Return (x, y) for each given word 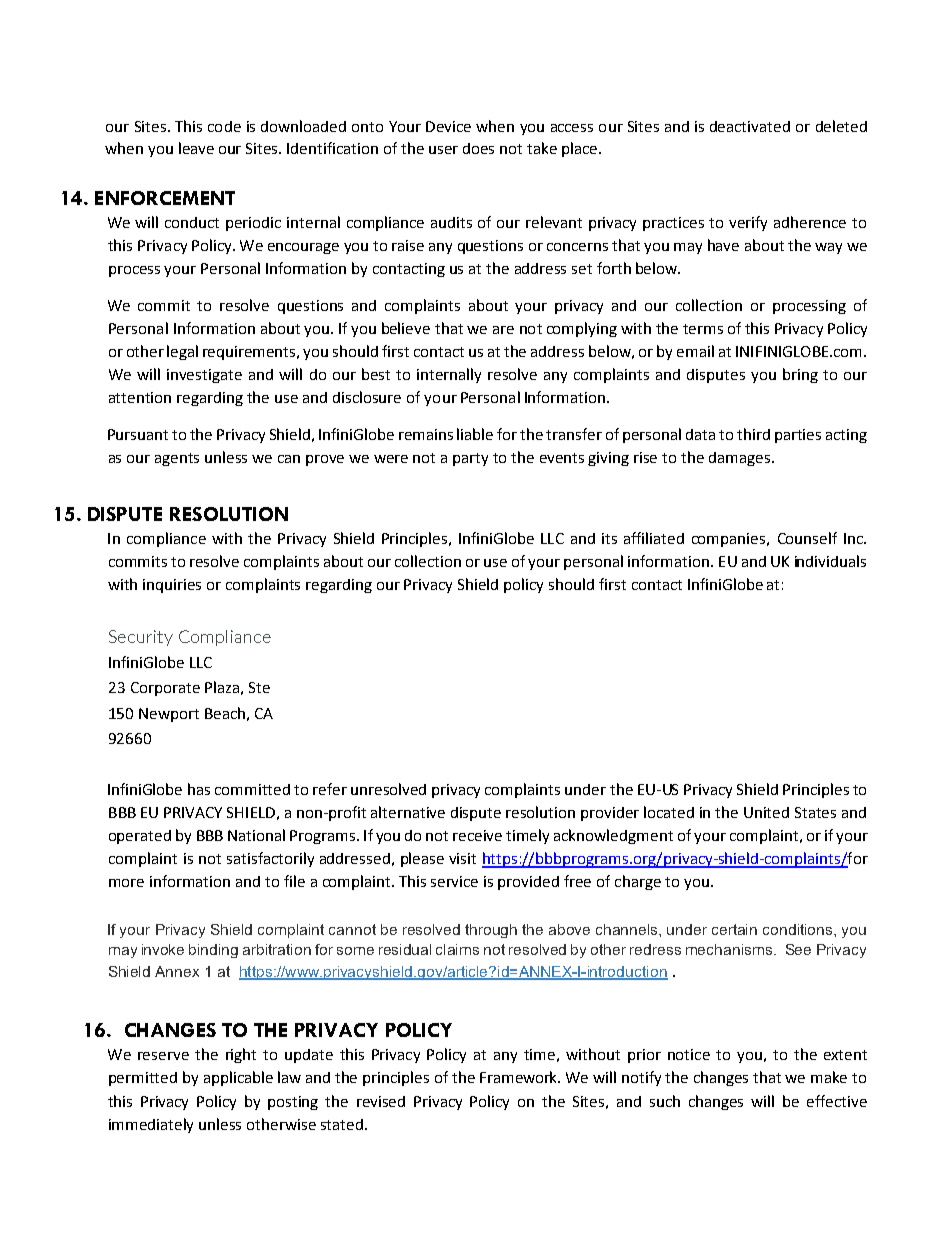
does (478, 148)
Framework (520, 1077)
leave (196, 148)
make (829, 1077)
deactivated (750, 126)
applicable (238, 1078)
